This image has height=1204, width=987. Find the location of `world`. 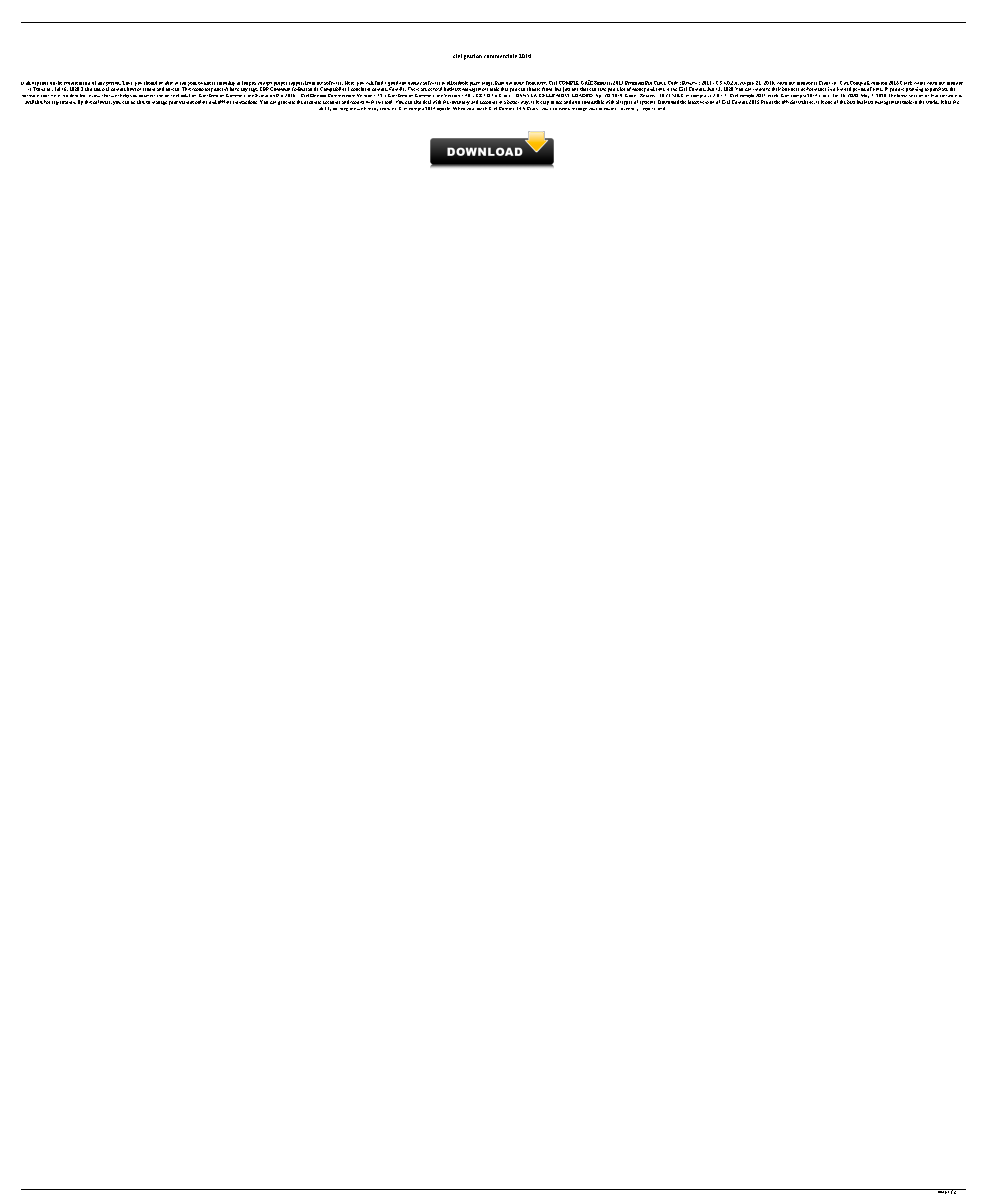

world is located at coordinates (932, 102).
